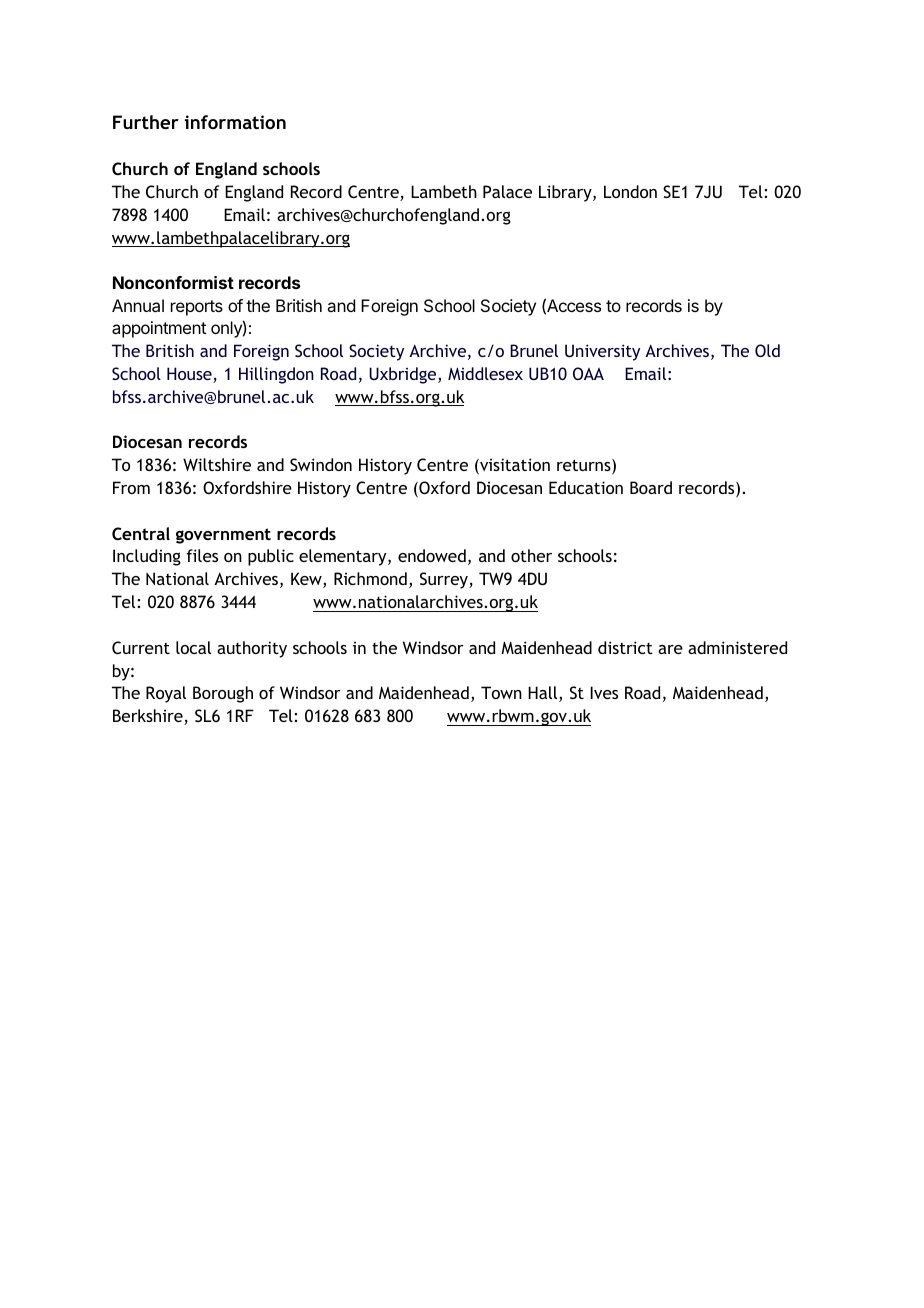  What do you see at coordinates (223, 694) in the document?
I see `Borough` at bounding box center [223, 694].
